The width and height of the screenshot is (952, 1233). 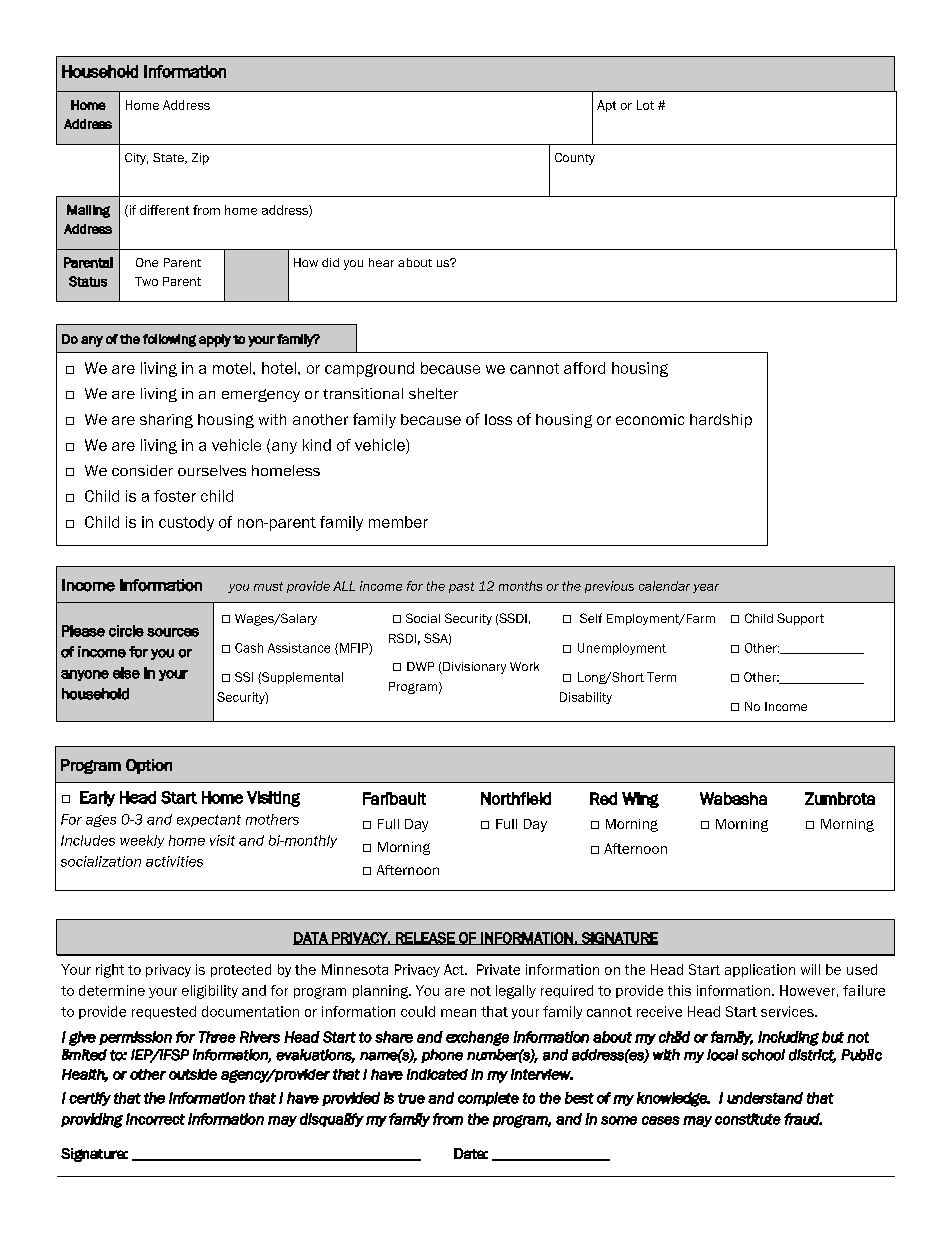 What do you see at coordinates (461, 587) in the screenshot?
I see `past` at bounding box center [461, 587].
